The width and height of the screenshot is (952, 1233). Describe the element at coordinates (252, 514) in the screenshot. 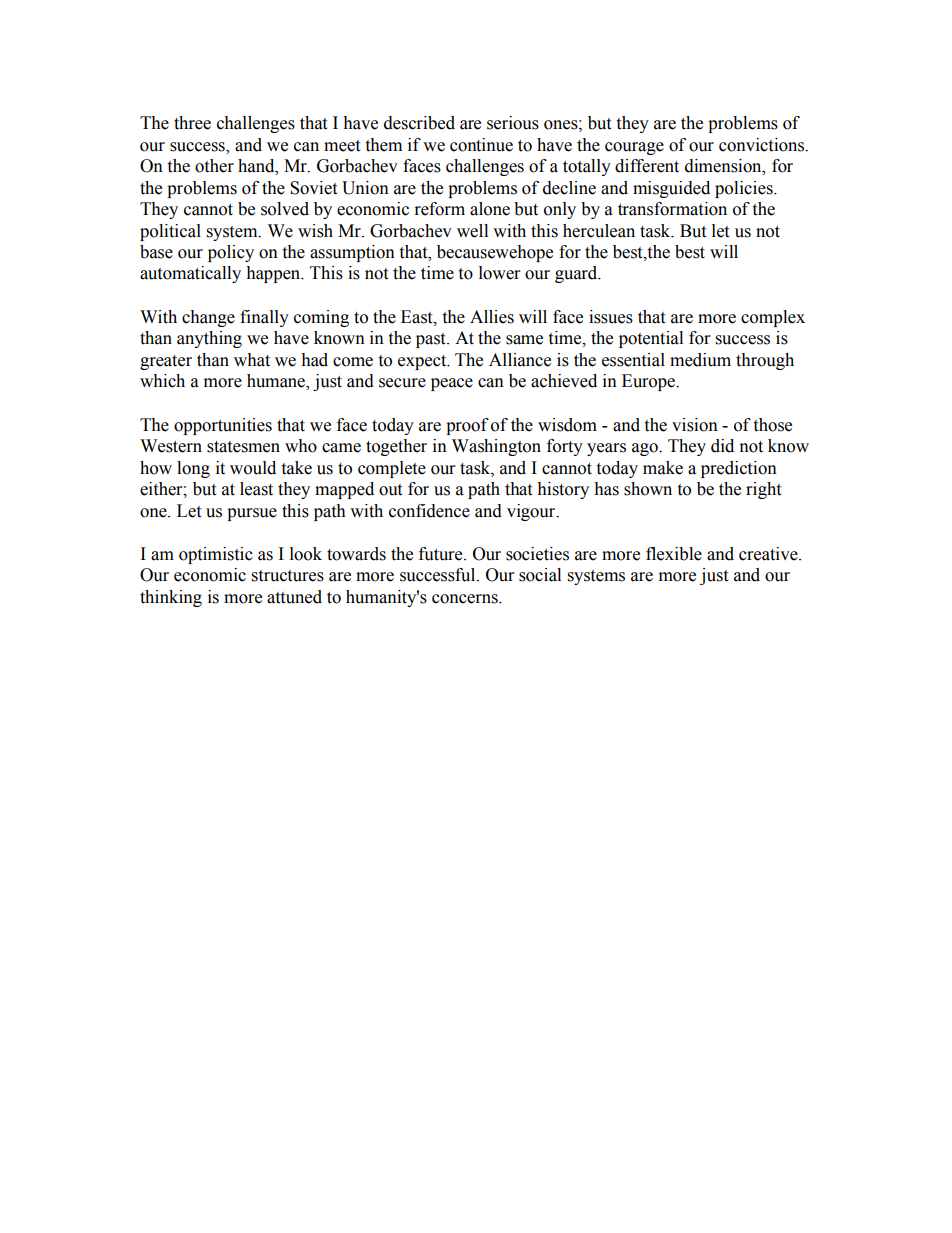

I see `pursue` at that location.
